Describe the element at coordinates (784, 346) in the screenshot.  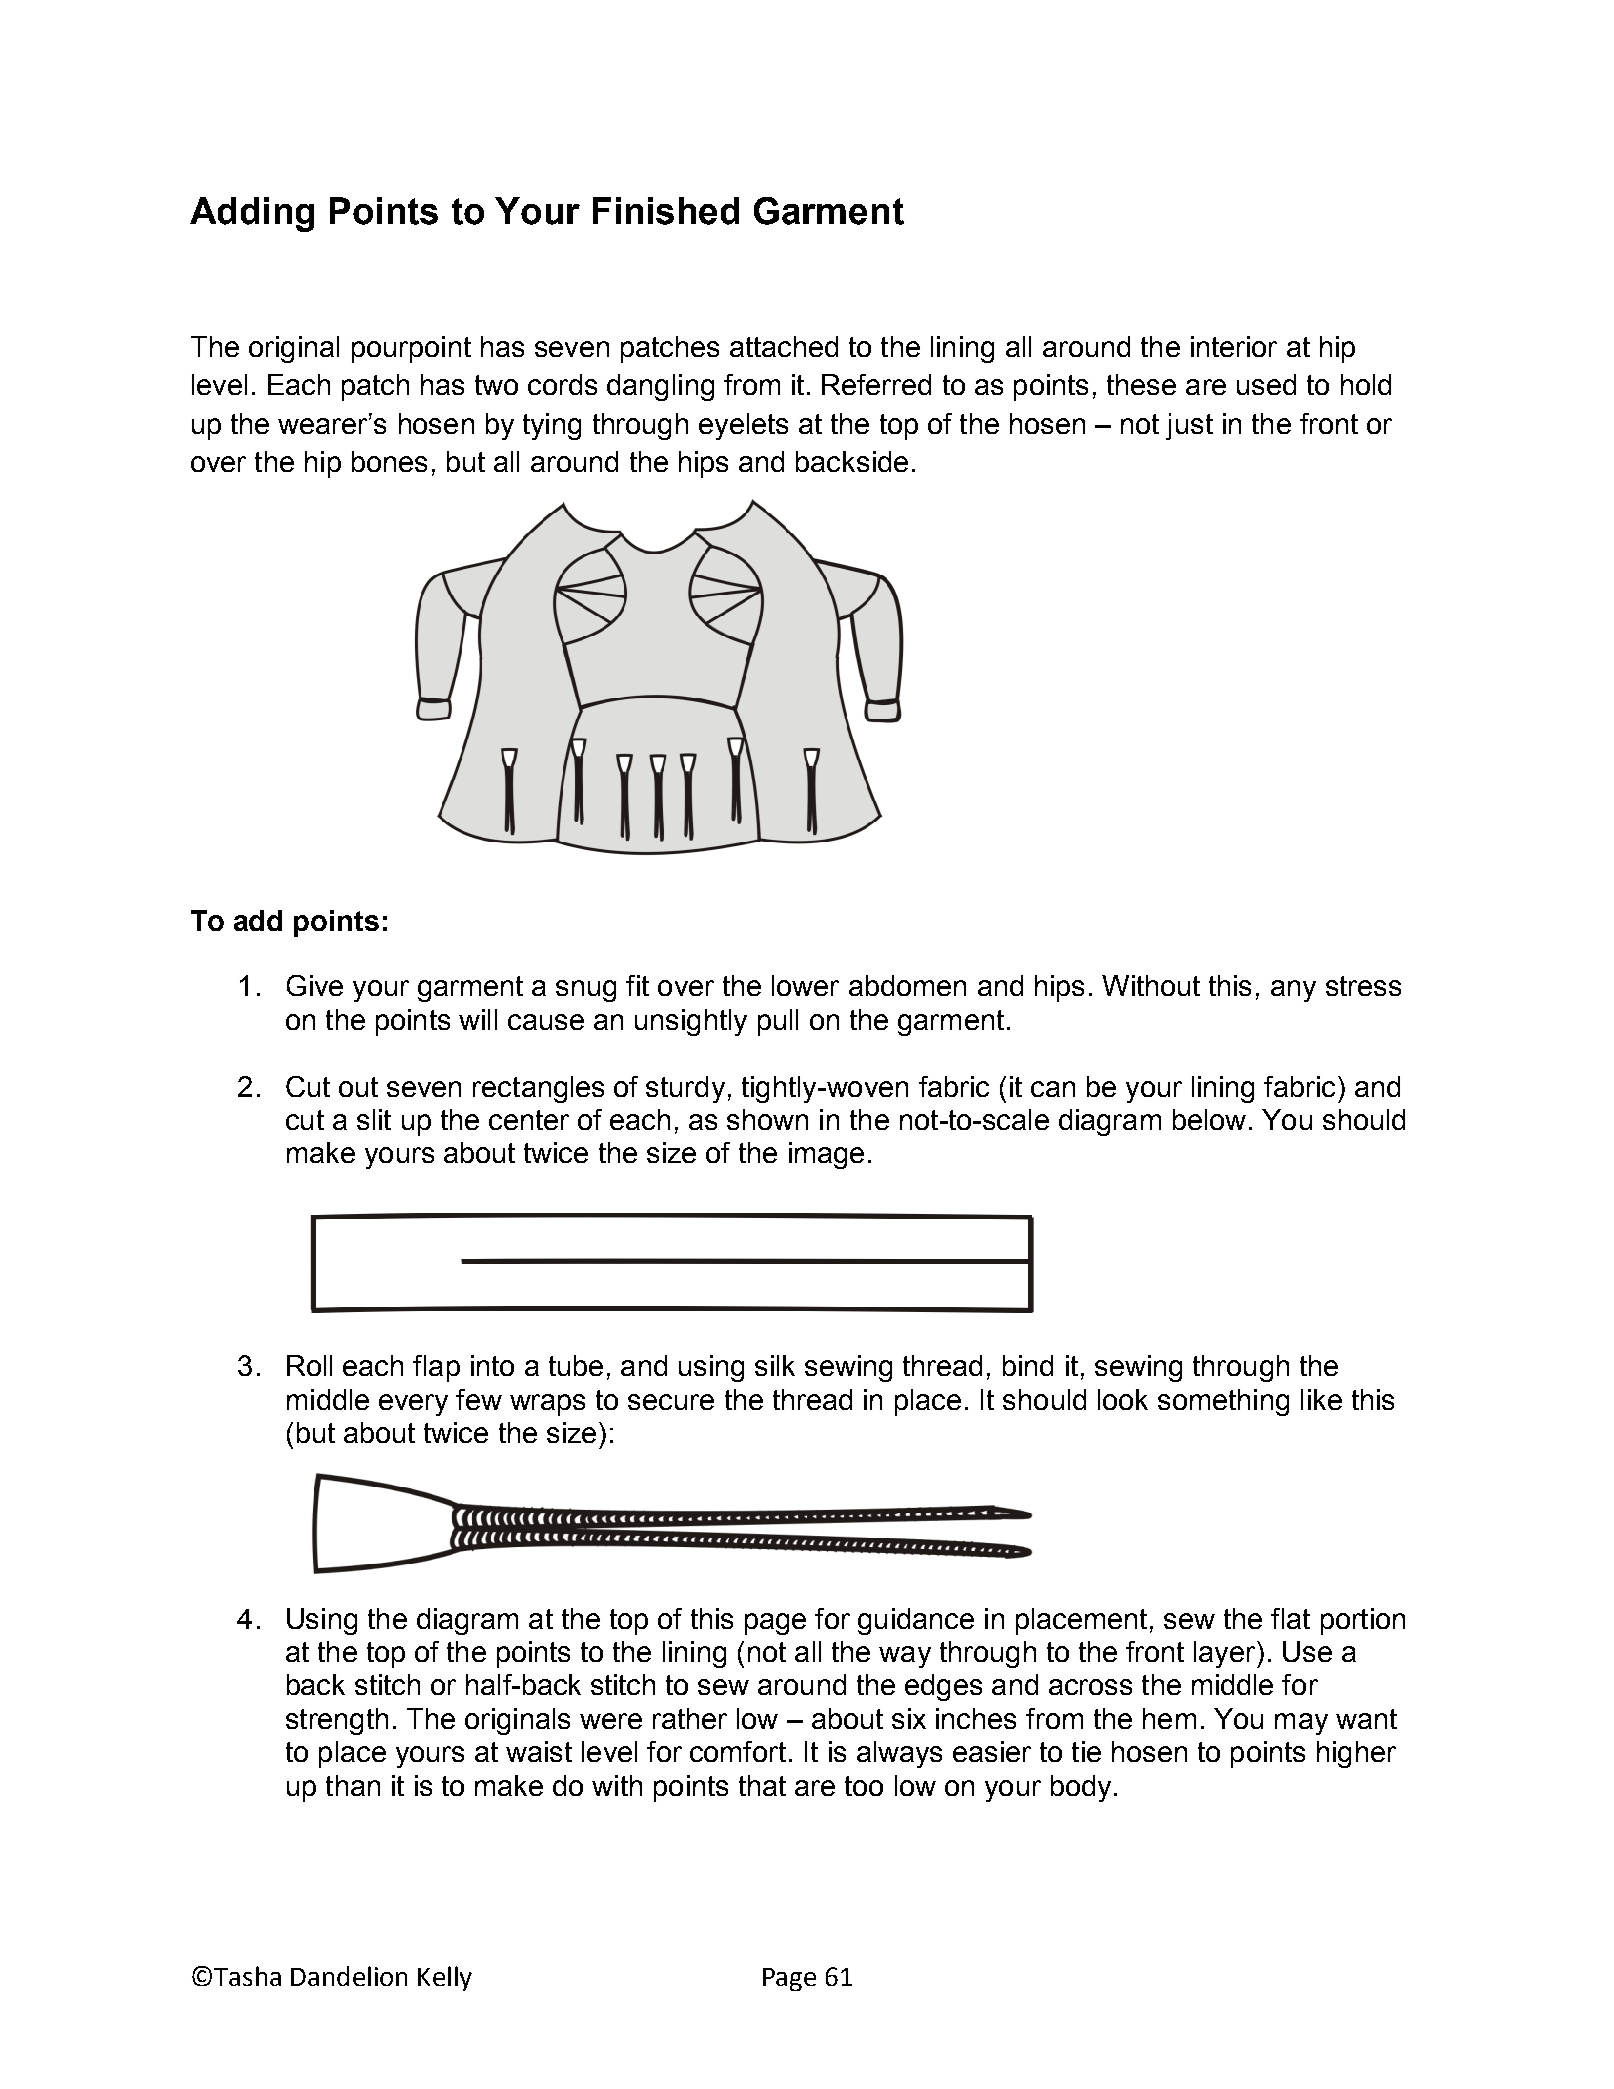
I see `attached` at that location.
